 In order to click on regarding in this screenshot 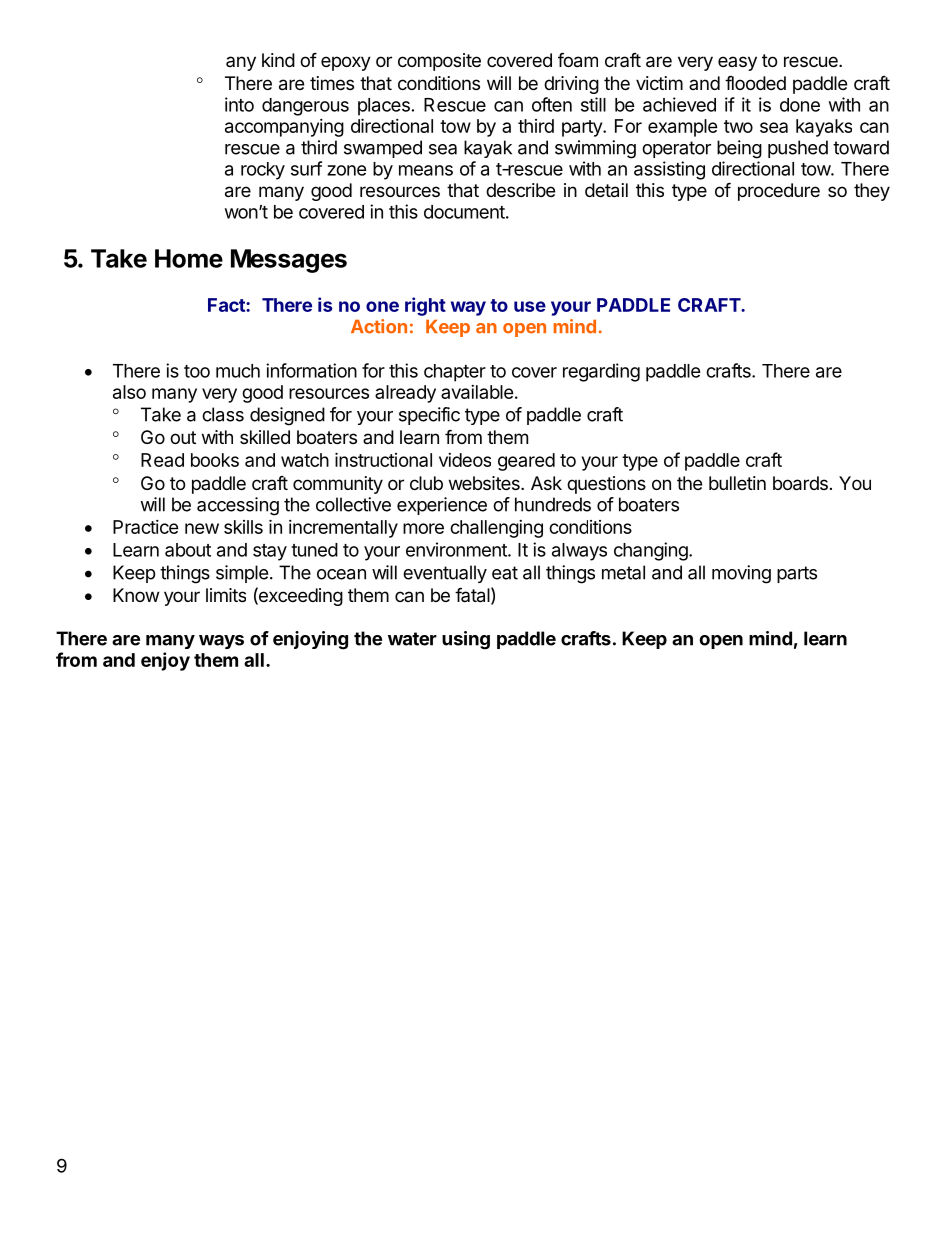, I will do `click(601, 372)`.
